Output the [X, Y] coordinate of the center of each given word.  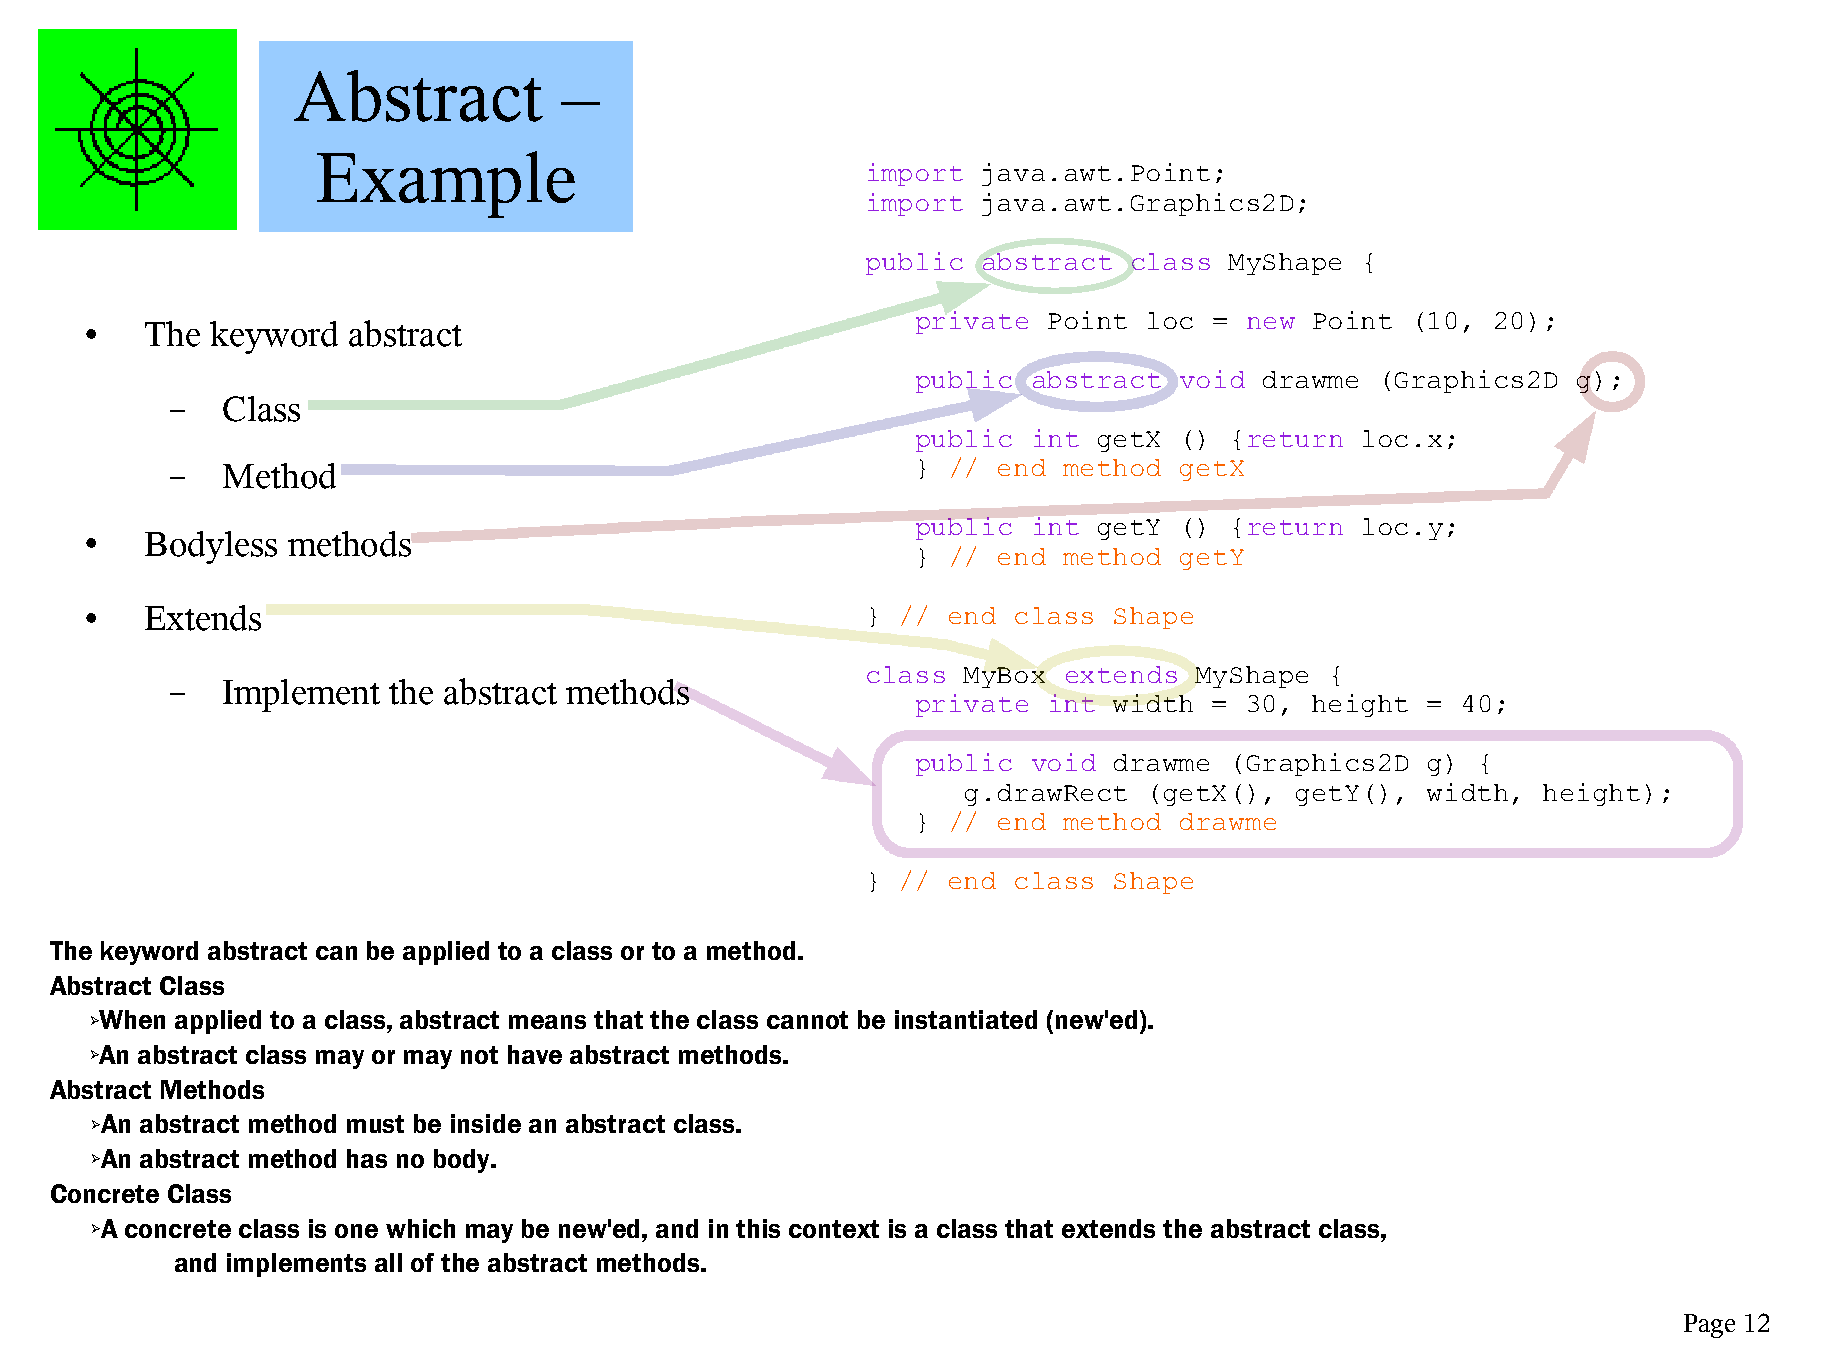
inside [486, 1123]
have [535, 1054]
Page [1709, 1326]
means [547, 1022]
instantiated [966, 1019]
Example [446, 184]
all [388, 1262]
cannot [807, 1020]
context [834, 1229]
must [375, 1124]
